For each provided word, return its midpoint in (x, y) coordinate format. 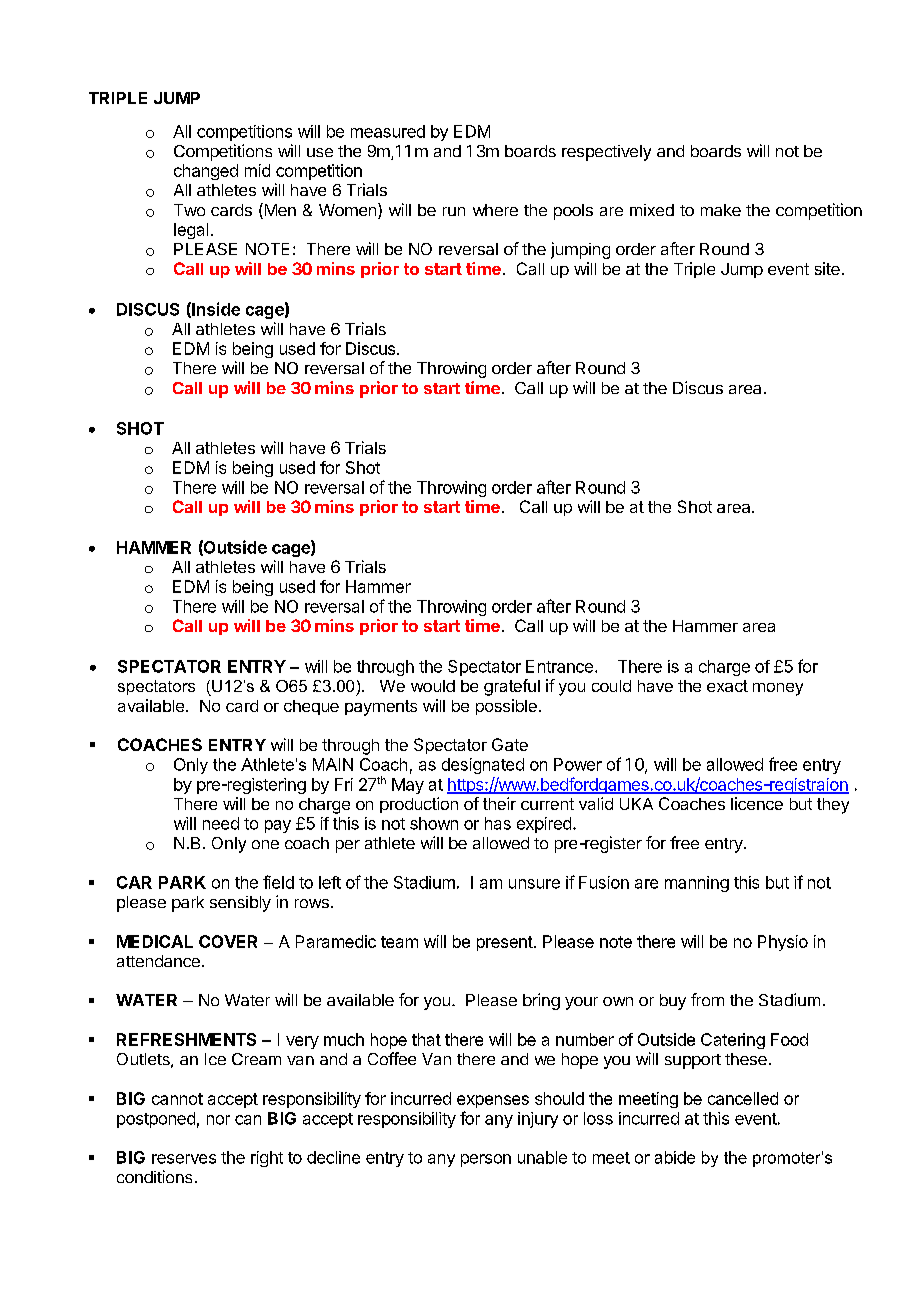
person (486, 1160)
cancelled (743, 1098)
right (267, 1159)
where (495, 210)
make (721, 210)
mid (257, 170)
